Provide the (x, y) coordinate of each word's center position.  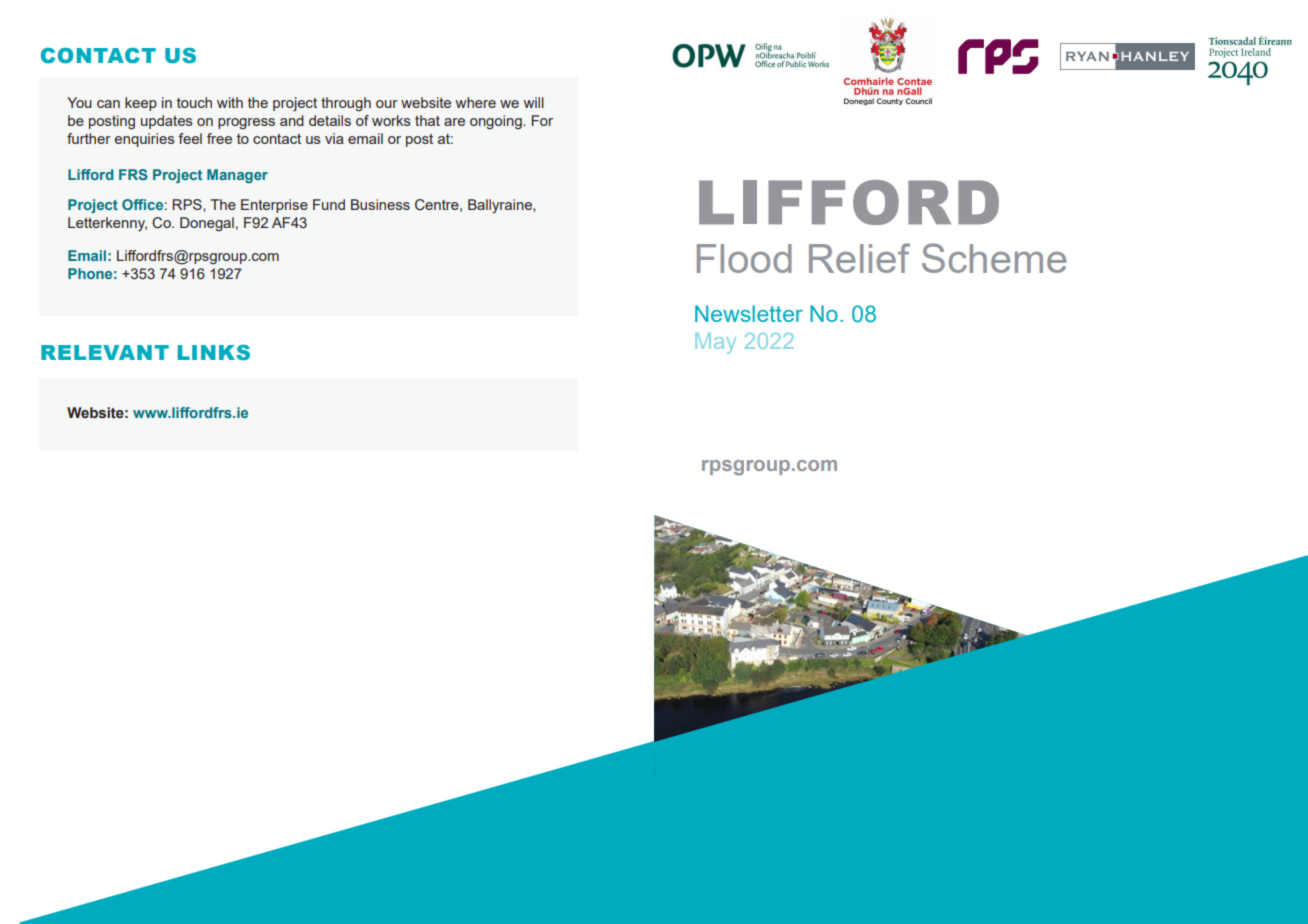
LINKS (214, 352)
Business (380, 204)
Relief (859, 258)
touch (194, 102)
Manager (237, 176)
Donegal (207, 224)
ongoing (497, 122)
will (534, 102)
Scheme (994, 258)
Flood (744, 258)
